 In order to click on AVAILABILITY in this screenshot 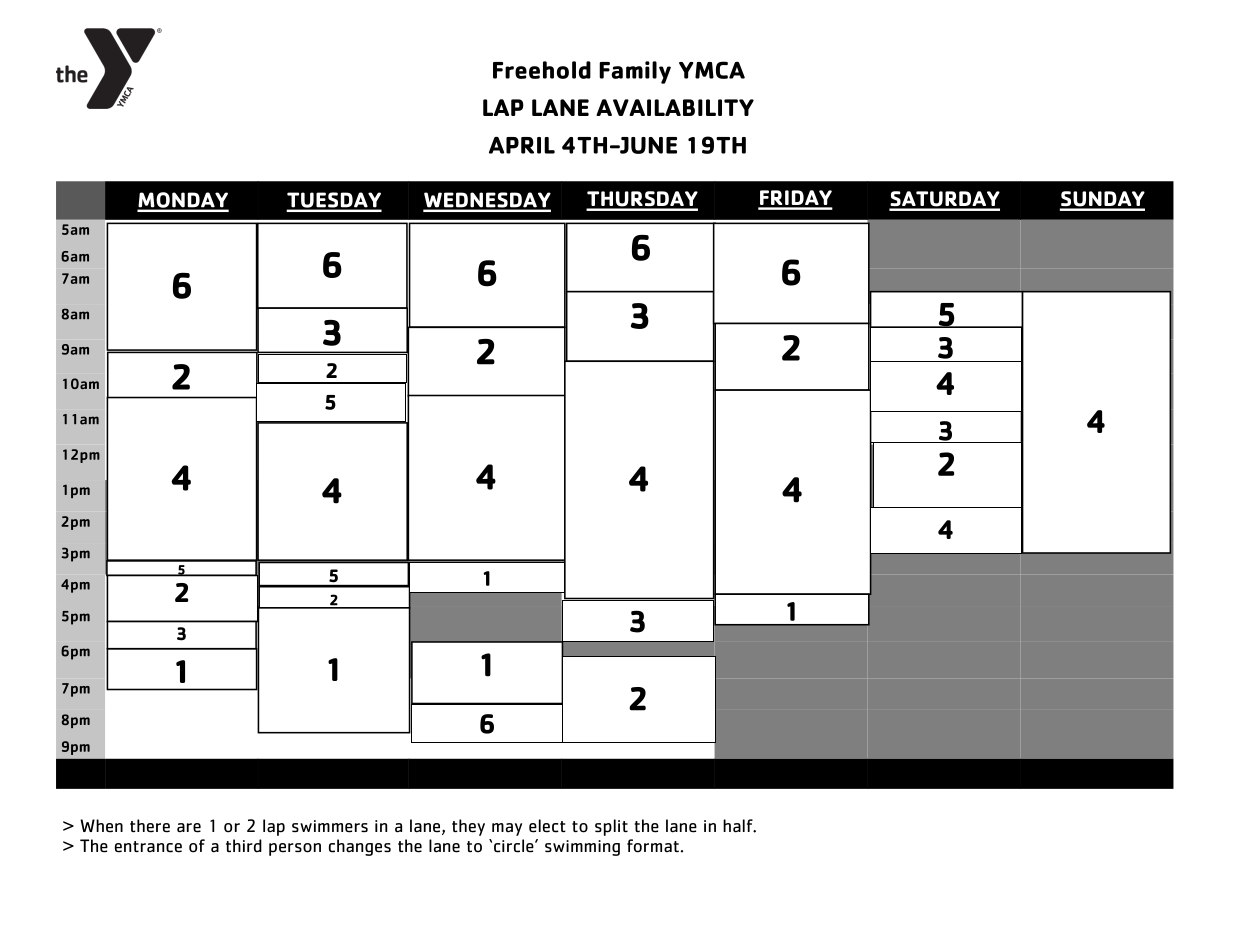, I will do `click(675, 107)`.
